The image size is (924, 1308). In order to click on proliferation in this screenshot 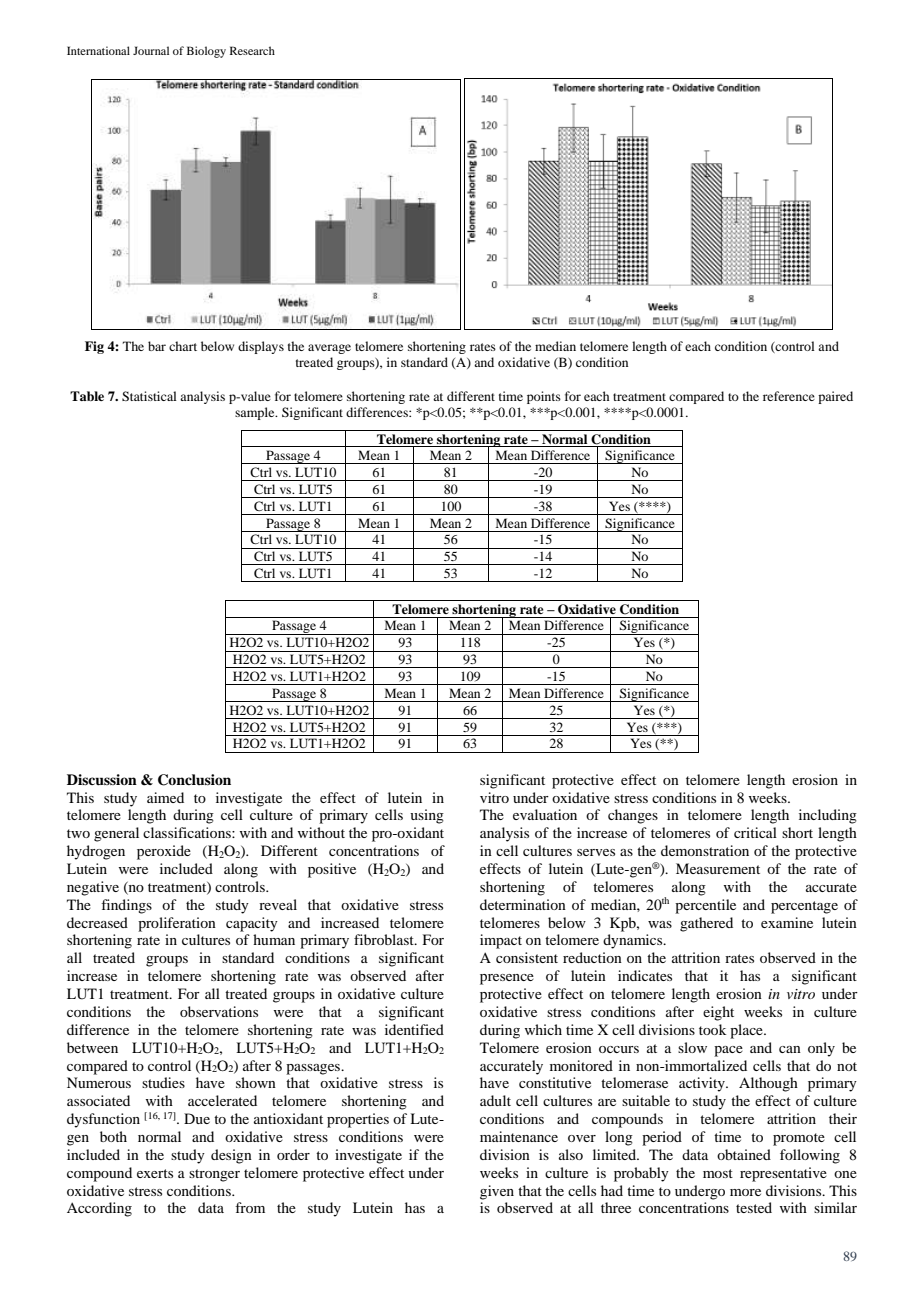, I will do `click(177, 924)`.
